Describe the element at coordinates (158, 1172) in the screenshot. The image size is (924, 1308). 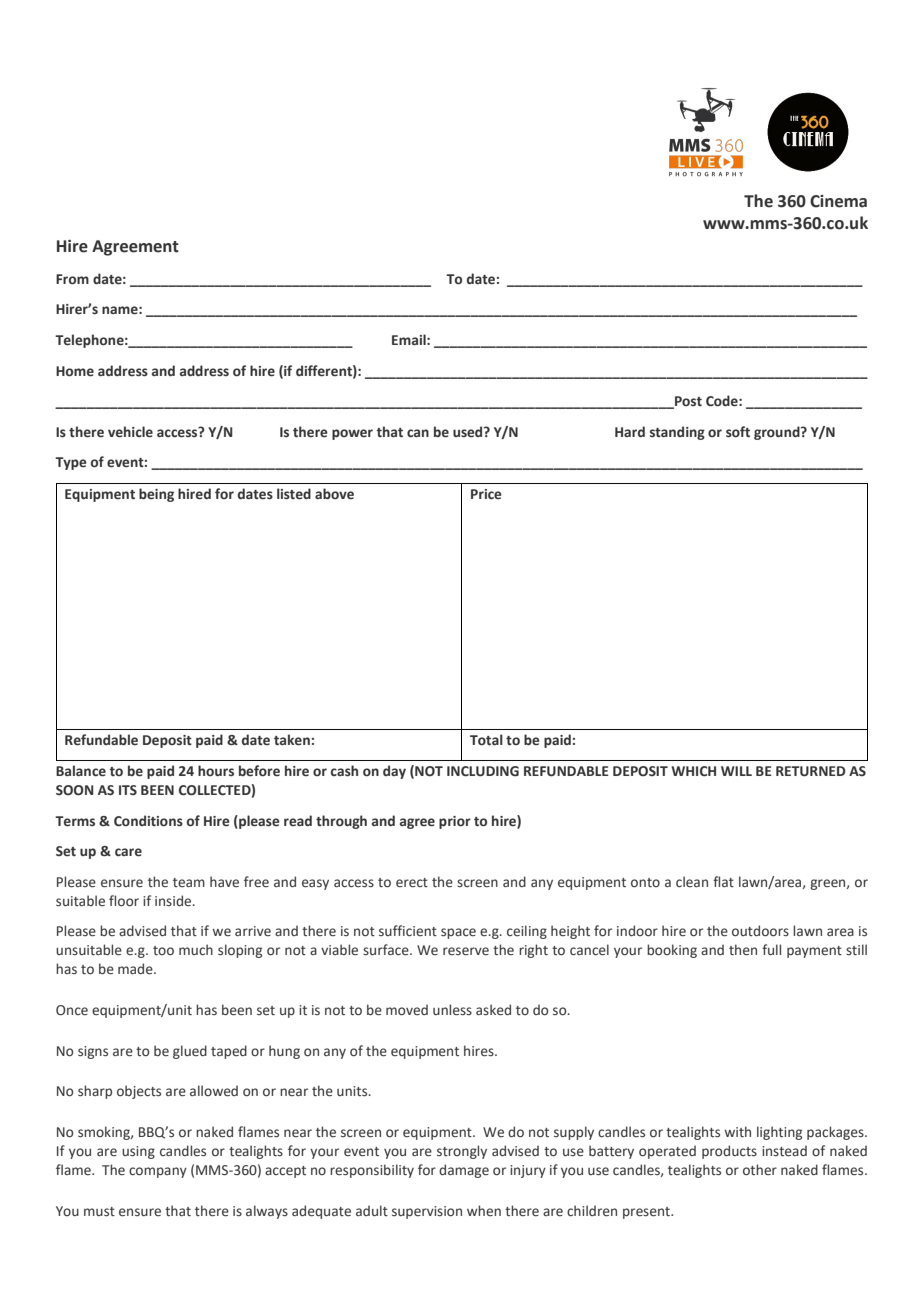
I see `company` at that location.
